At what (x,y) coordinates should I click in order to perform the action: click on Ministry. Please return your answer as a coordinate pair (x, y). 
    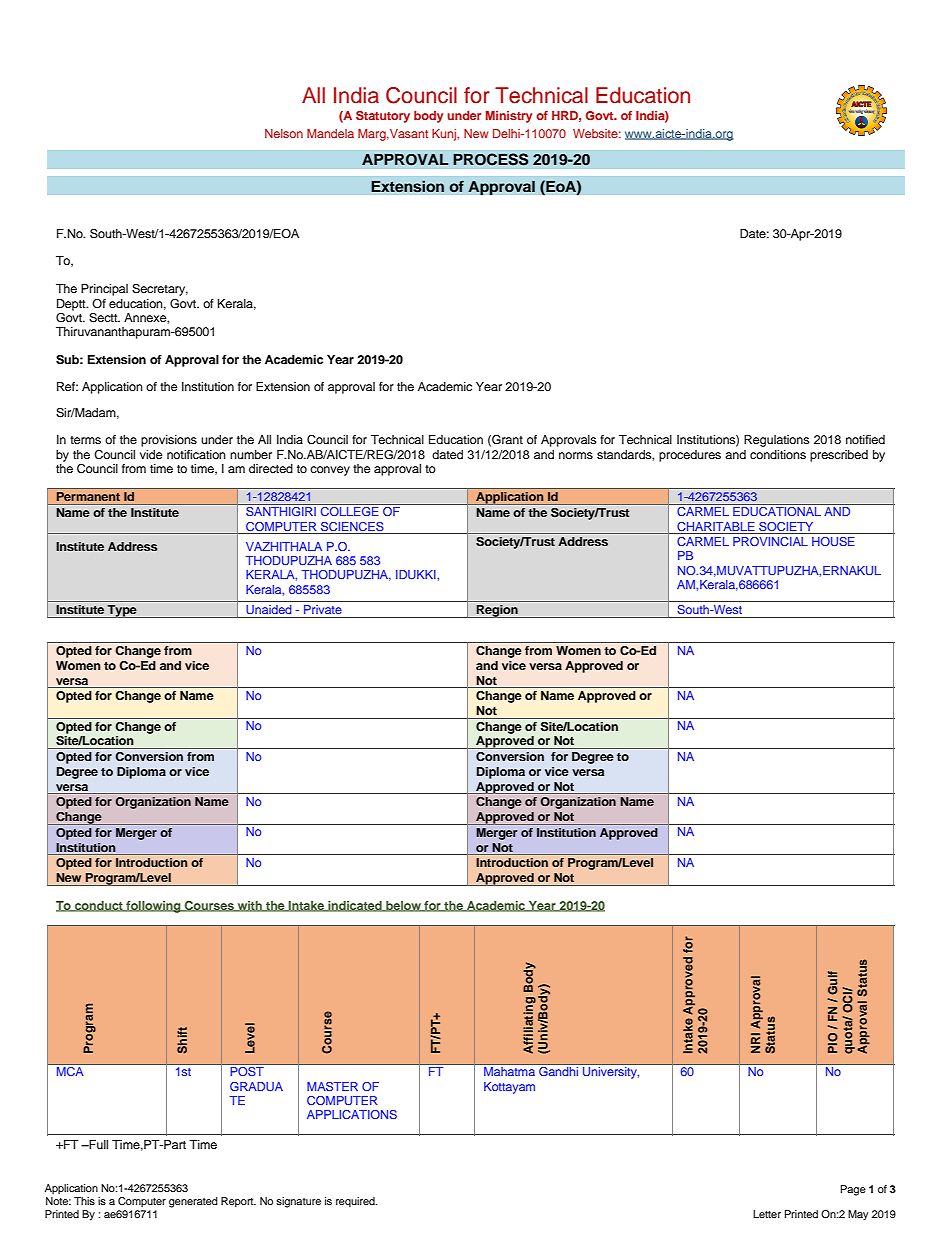
    Looking at the image, I should click on (509, 117).
